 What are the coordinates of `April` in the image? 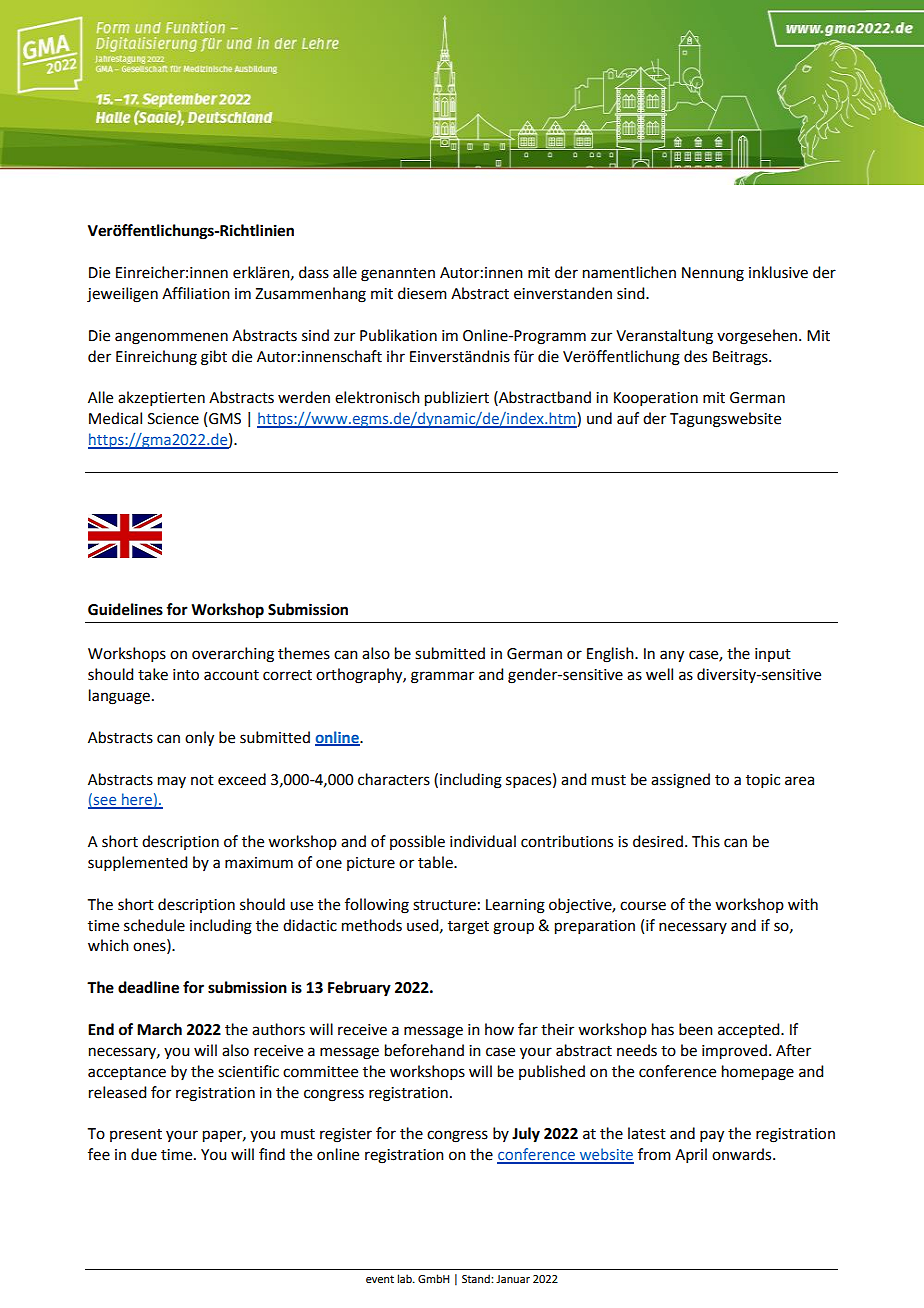 It's located at (691, 1155).
